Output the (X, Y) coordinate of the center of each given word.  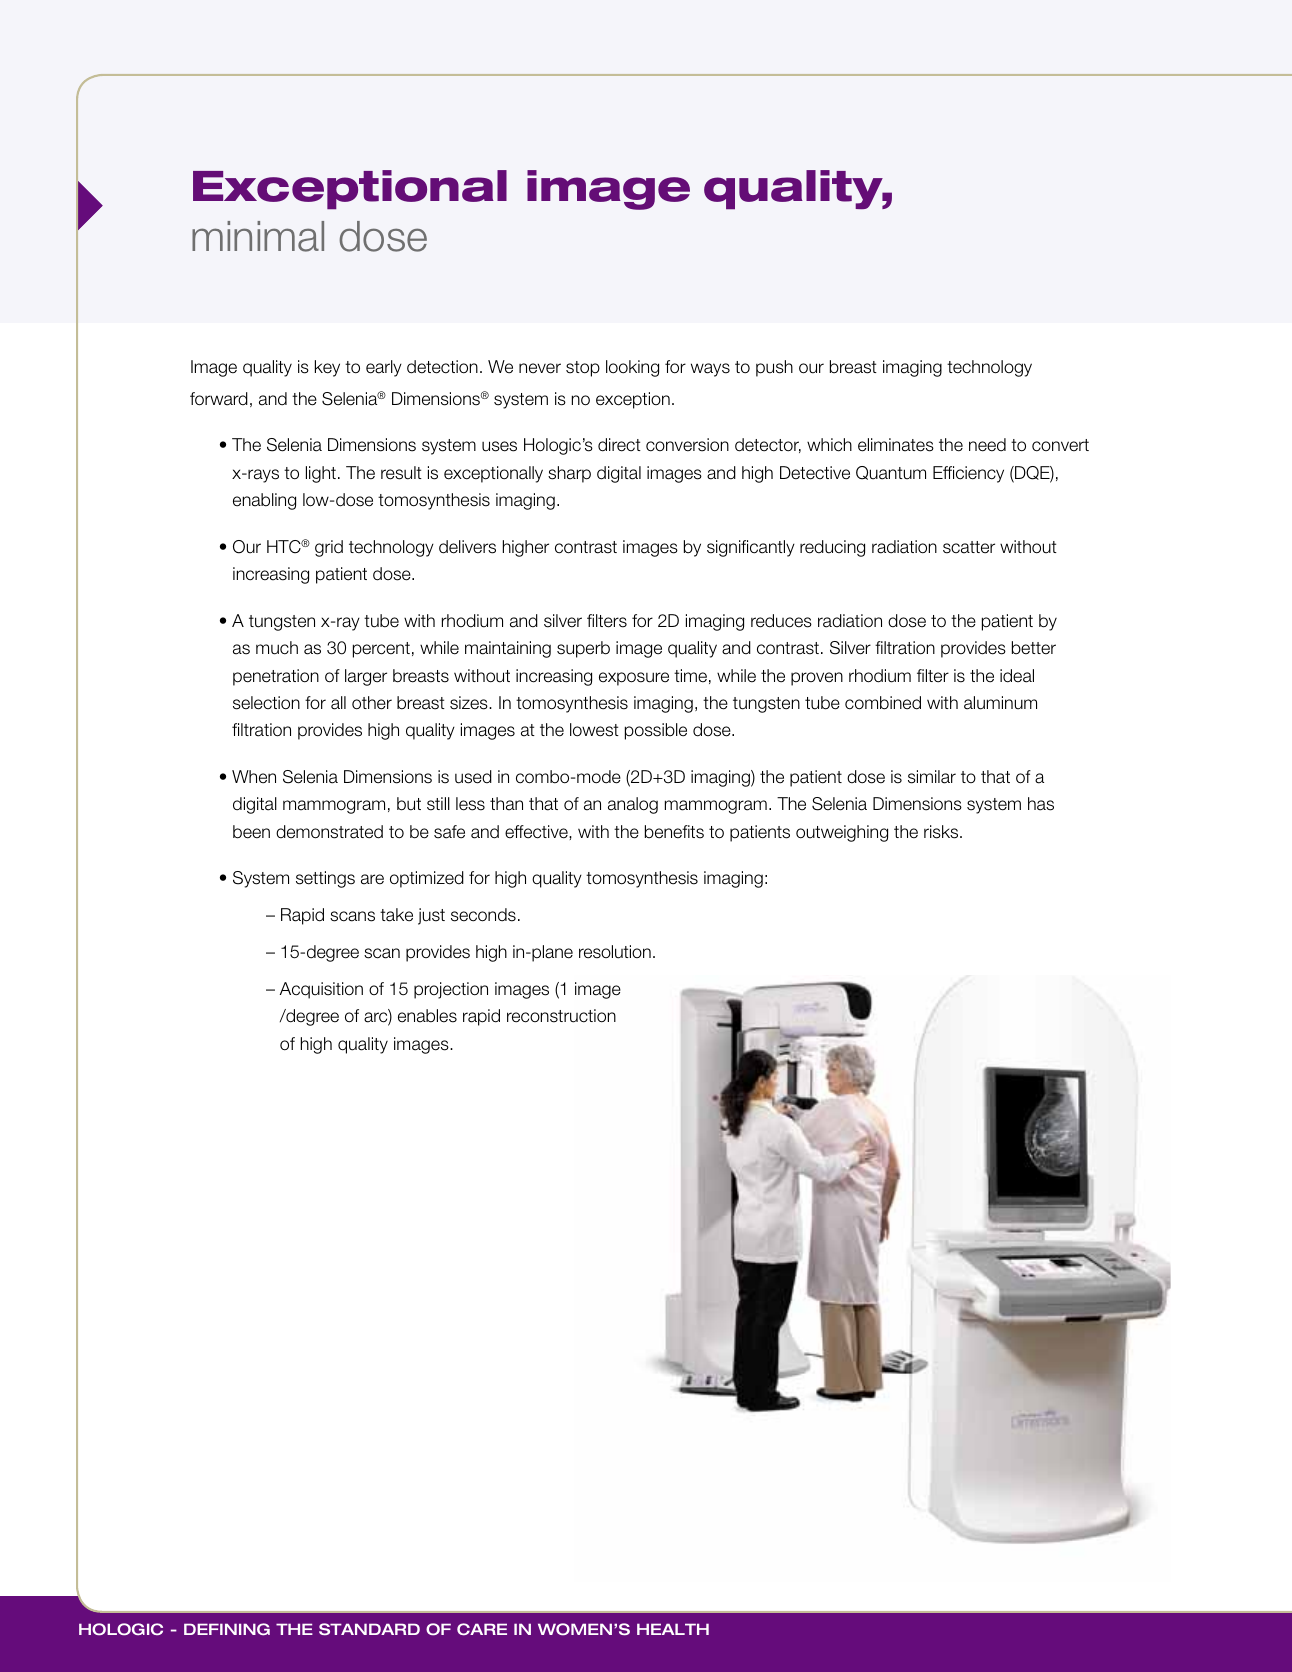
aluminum (1000, 703)
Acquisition (321, 990)
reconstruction (561, 1016)
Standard (369, 1629)
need (987, 445)
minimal (258, 236)
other (372, 703)
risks (942, 832)
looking (632, 368)
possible (656, 731)
